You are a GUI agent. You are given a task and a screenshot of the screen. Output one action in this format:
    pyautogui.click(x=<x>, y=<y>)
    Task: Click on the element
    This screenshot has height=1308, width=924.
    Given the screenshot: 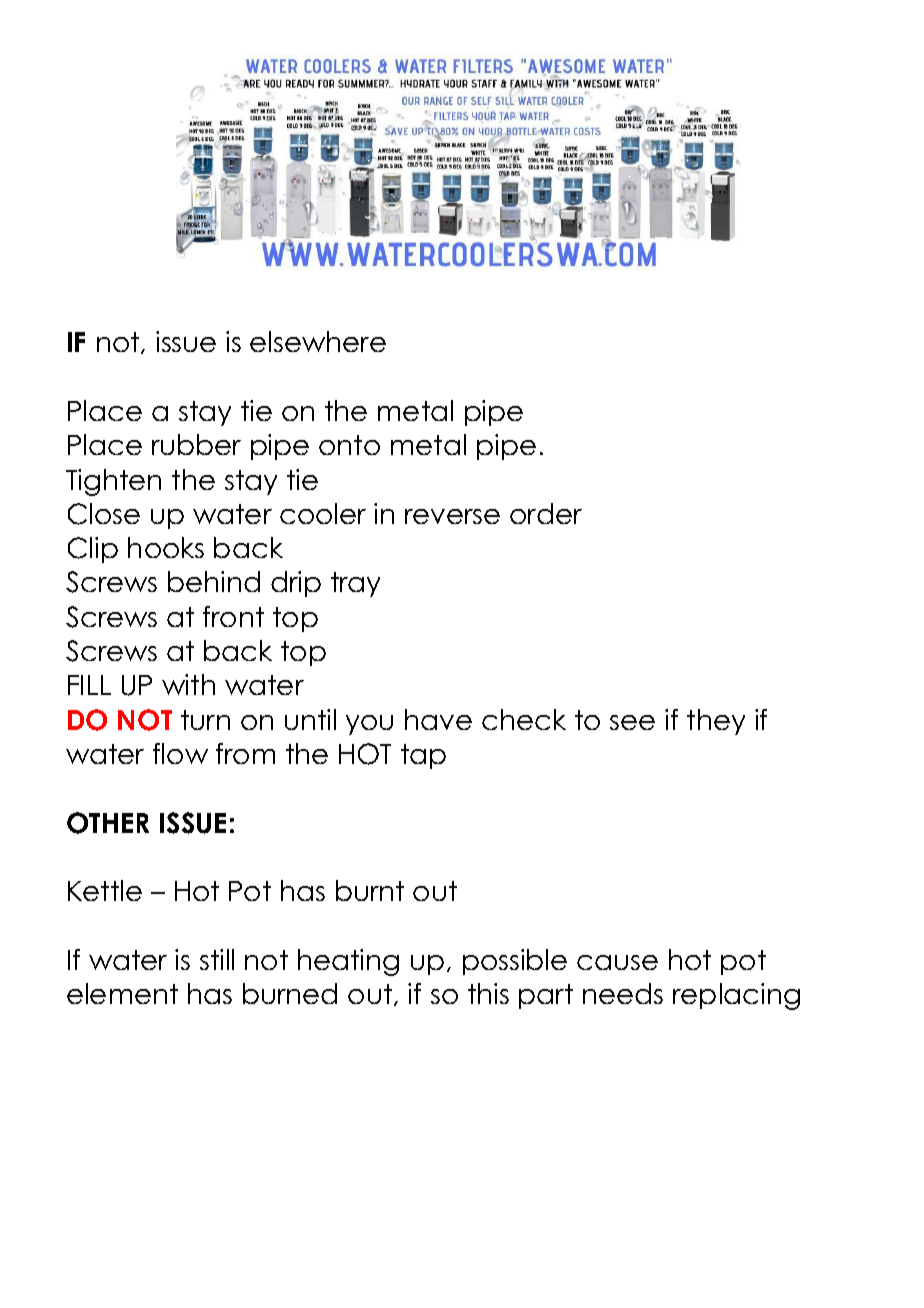 What is the action you would take?
    pyautogui.click(x=122, y=993)
